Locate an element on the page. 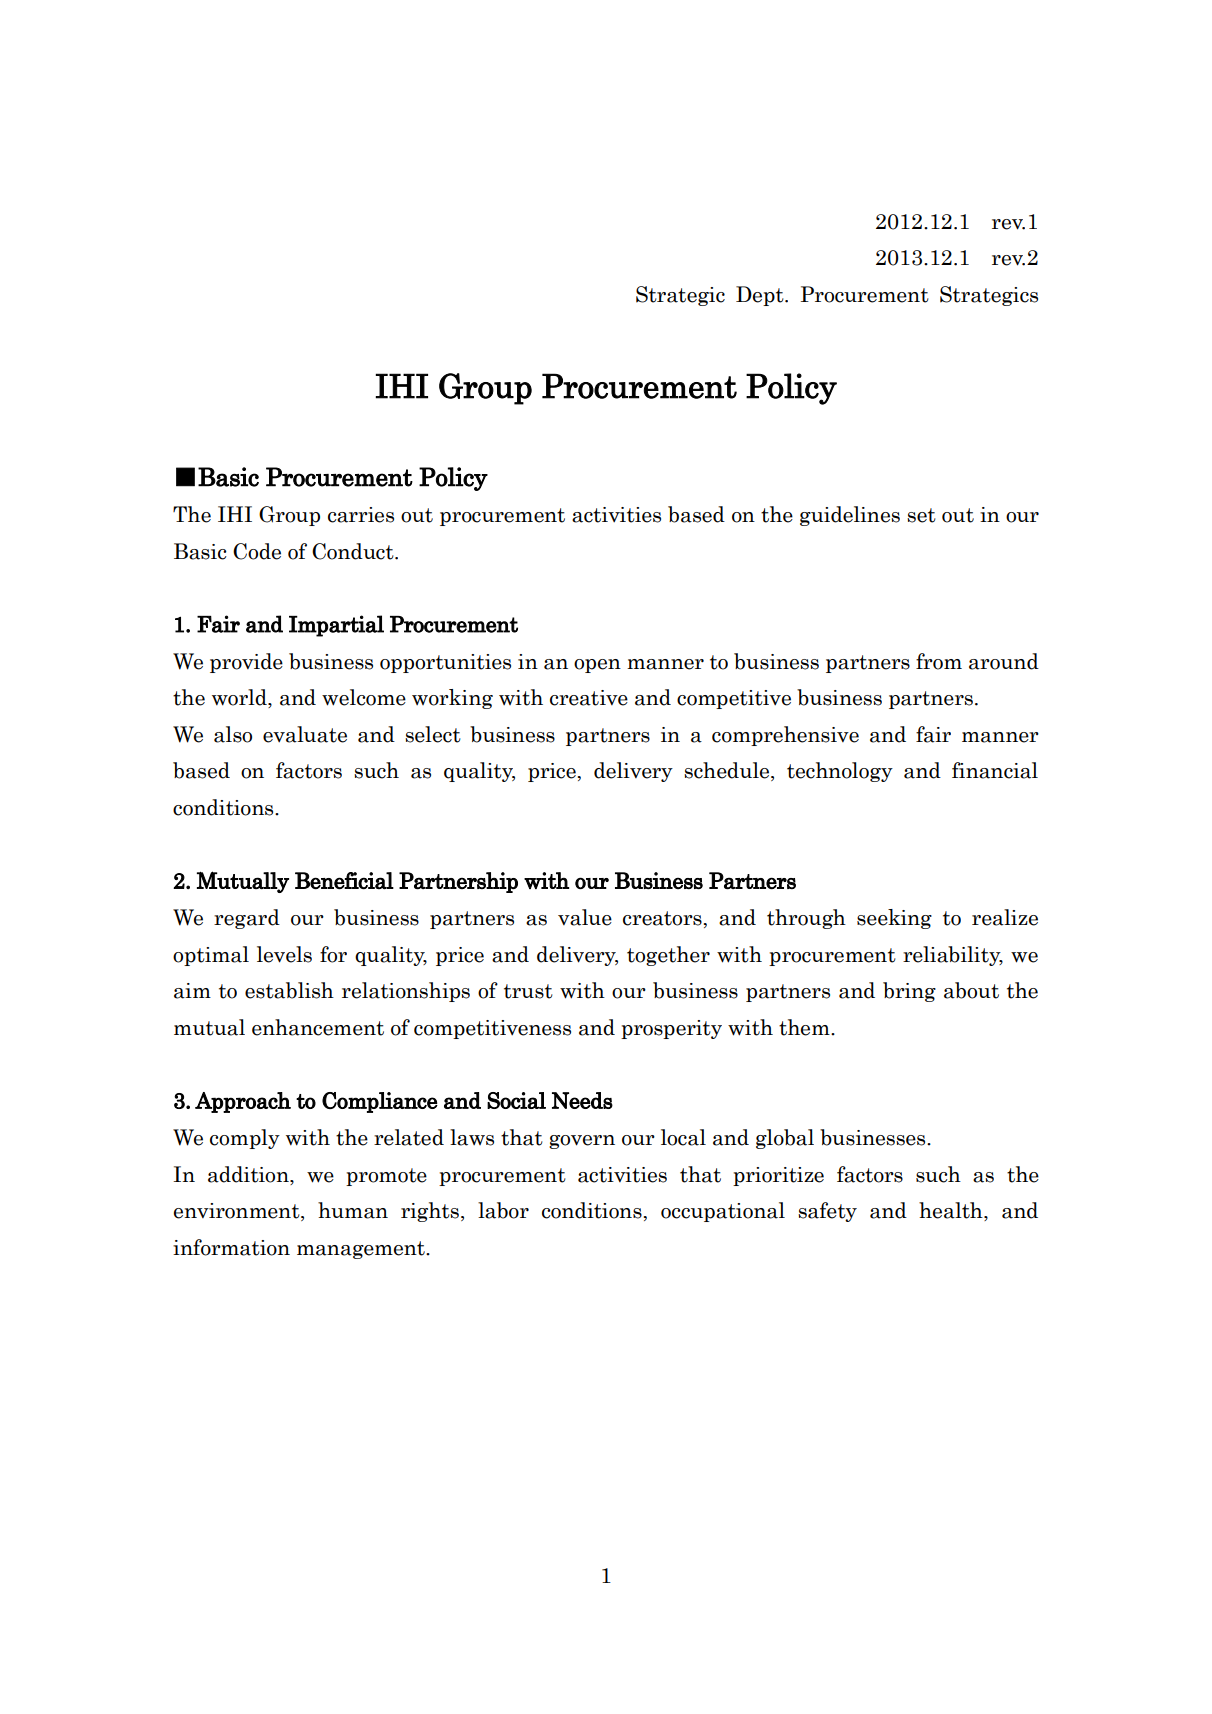 The height and width of the page is (1714, 1212). technology is located at coordinates (840, 772).
